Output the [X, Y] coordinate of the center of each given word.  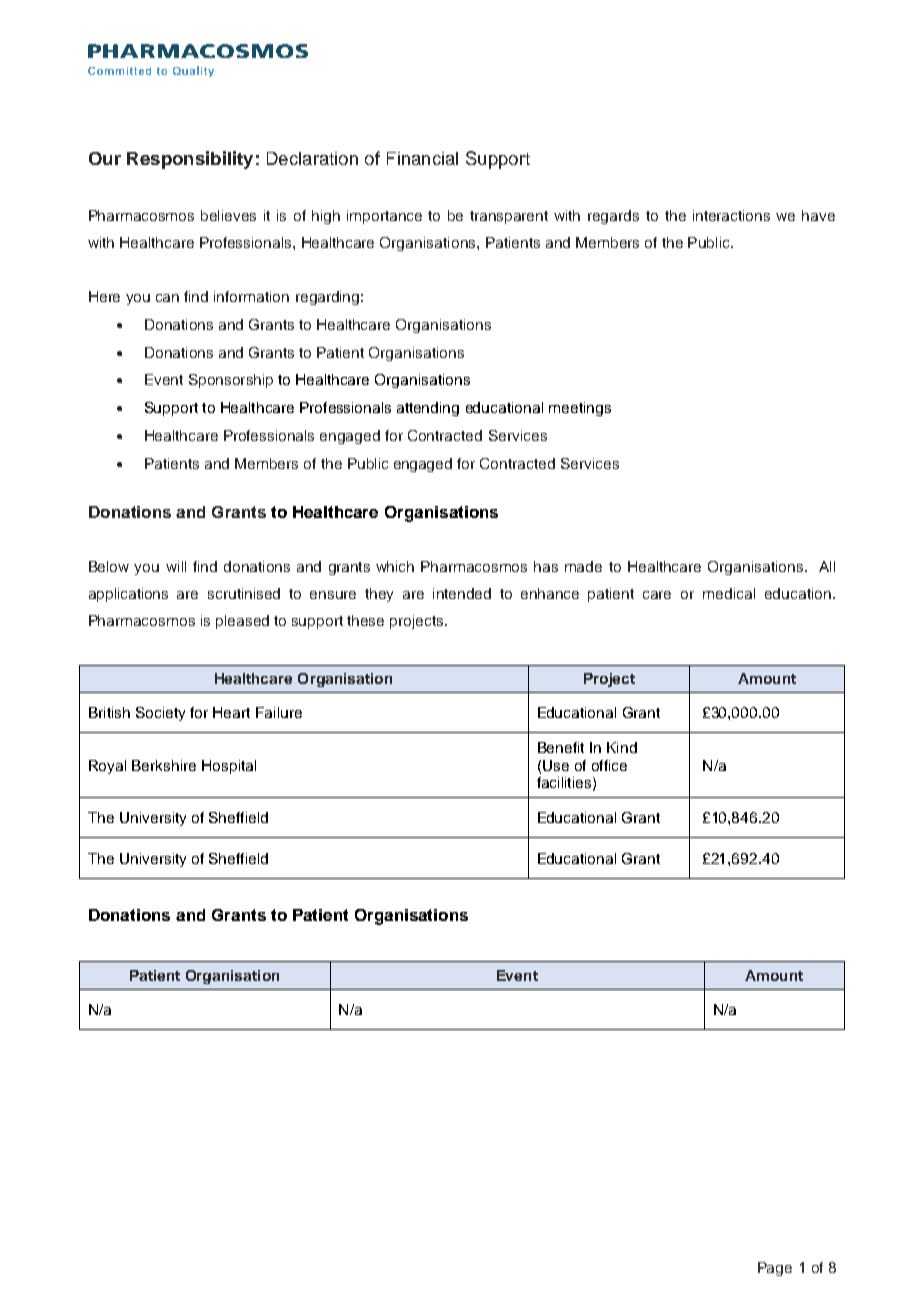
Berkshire [164, 765]
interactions [731, 215]
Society [160, 714]
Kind [622, 747]
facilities [564, 782]
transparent [509, 217]
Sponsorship [231, 381]
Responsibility [190, 160]
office [609, 765]
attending [428, 409]
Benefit [561, 747]
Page [775, 1269]
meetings [580, 409]
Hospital [229, 767]
